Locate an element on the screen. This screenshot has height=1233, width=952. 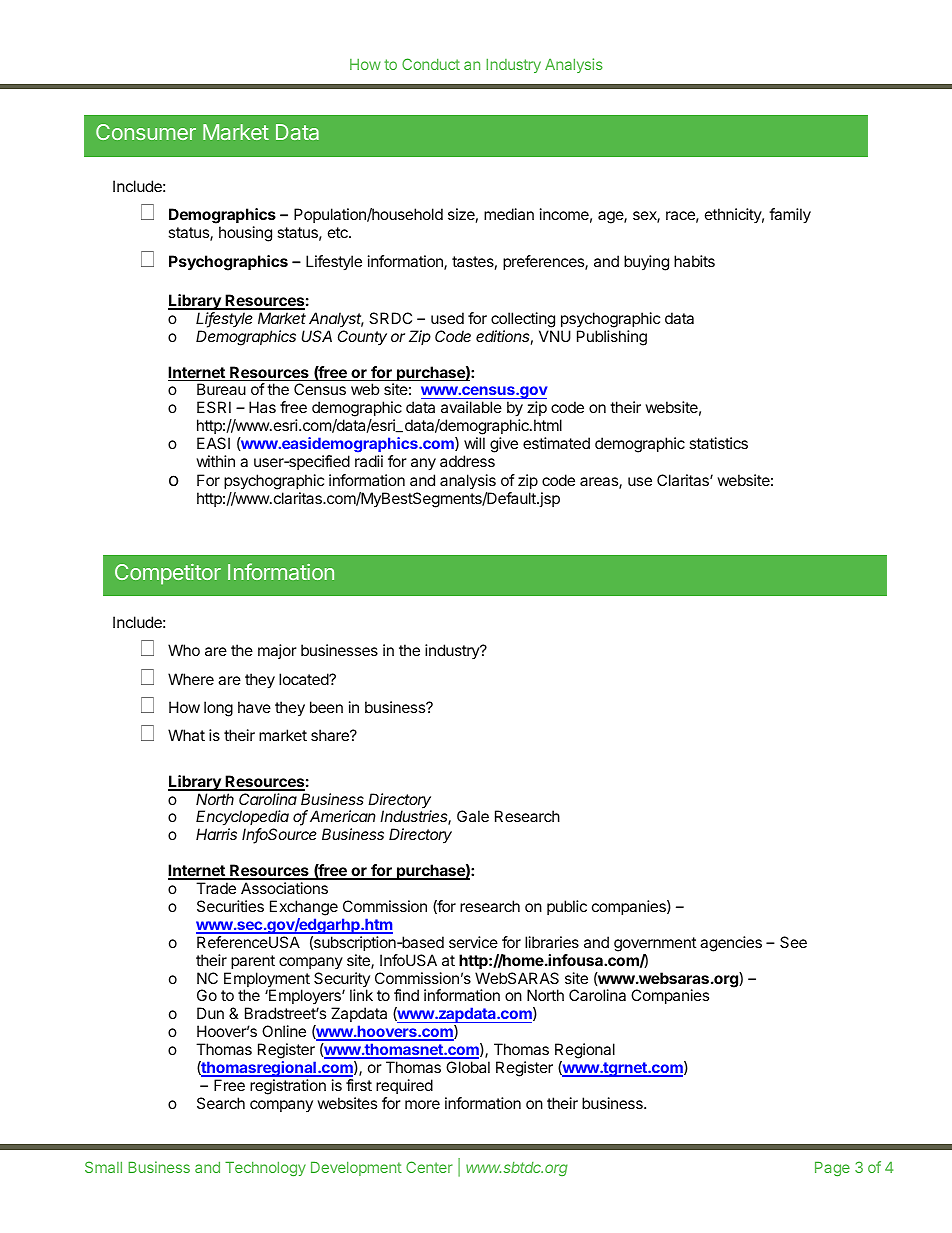
Technology is located at coordinates (265, 1169).
